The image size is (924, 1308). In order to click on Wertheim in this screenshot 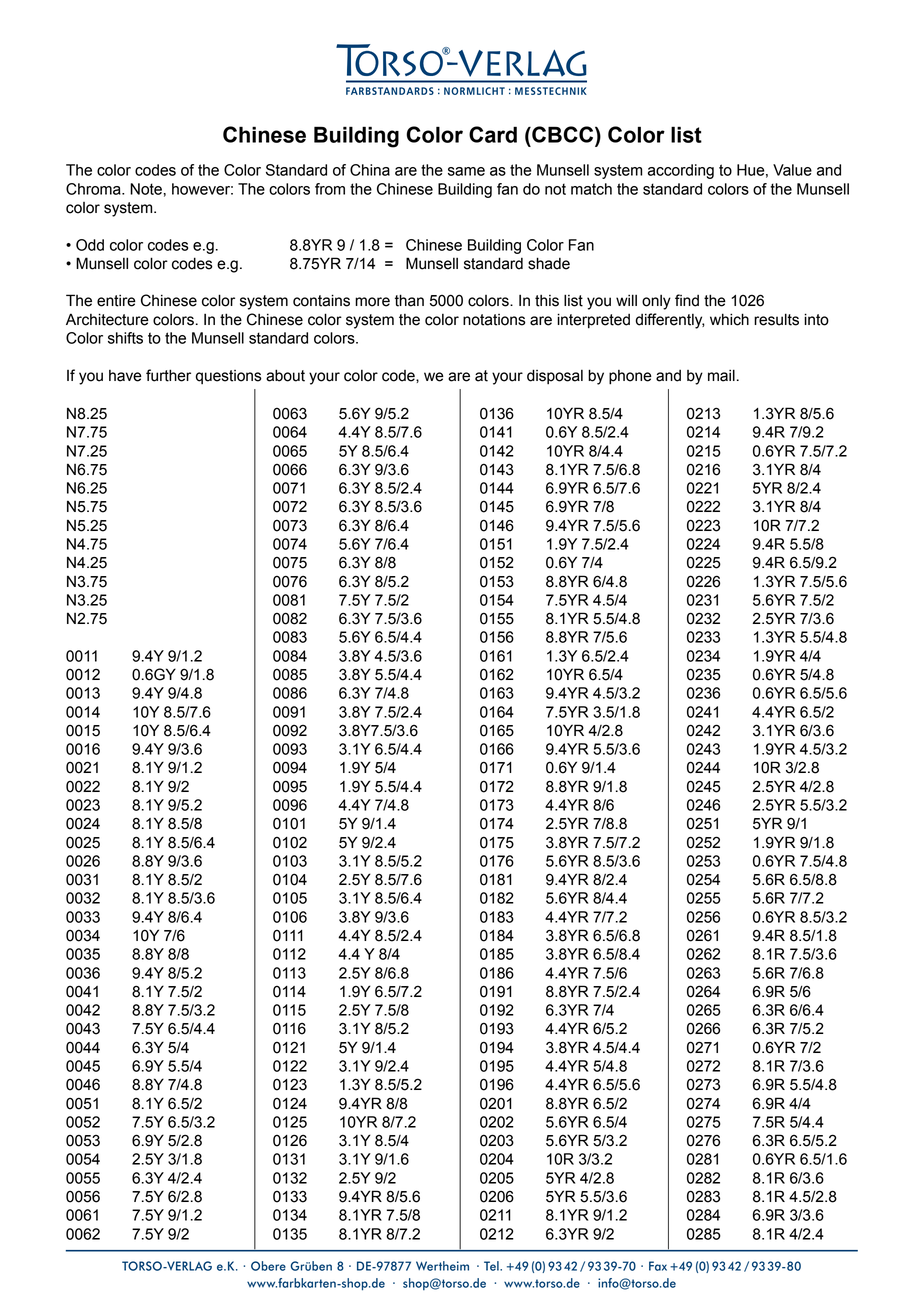, I will do `click(442, 1266)`.
